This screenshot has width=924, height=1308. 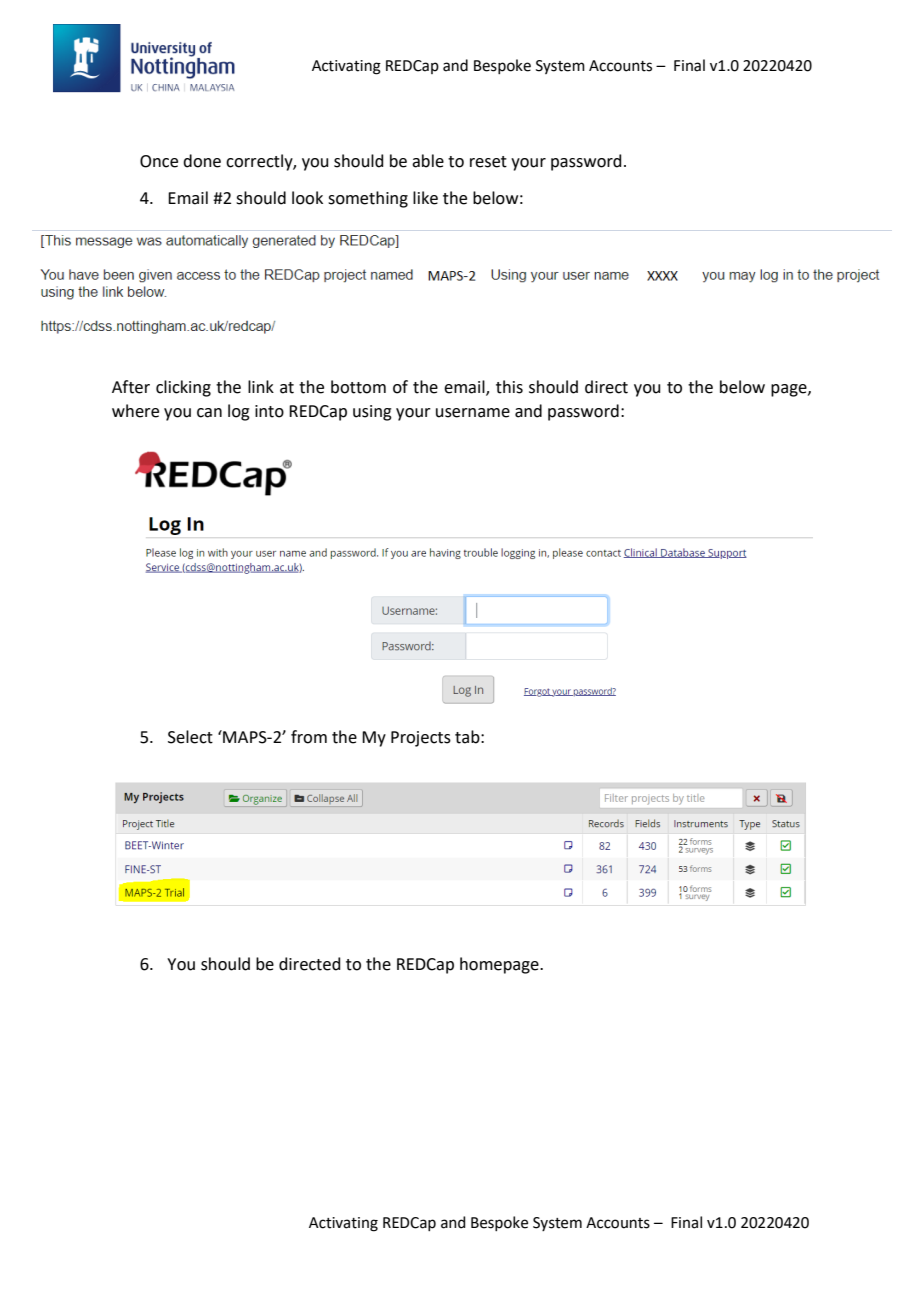 I want to click on Once, so click(x=159, y=161).
